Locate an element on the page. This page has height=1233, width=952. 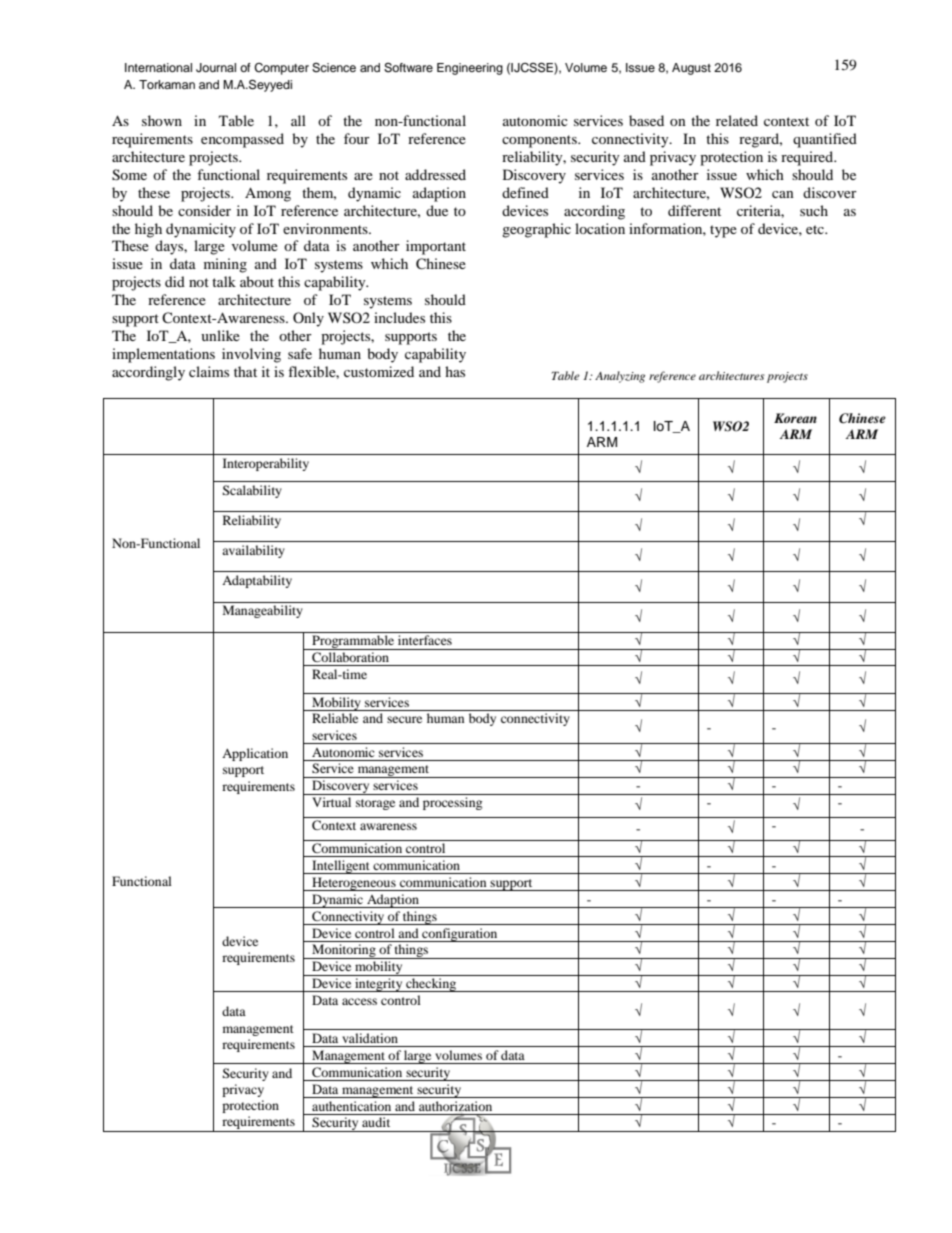
availability is located at coordinates (253, 551).
